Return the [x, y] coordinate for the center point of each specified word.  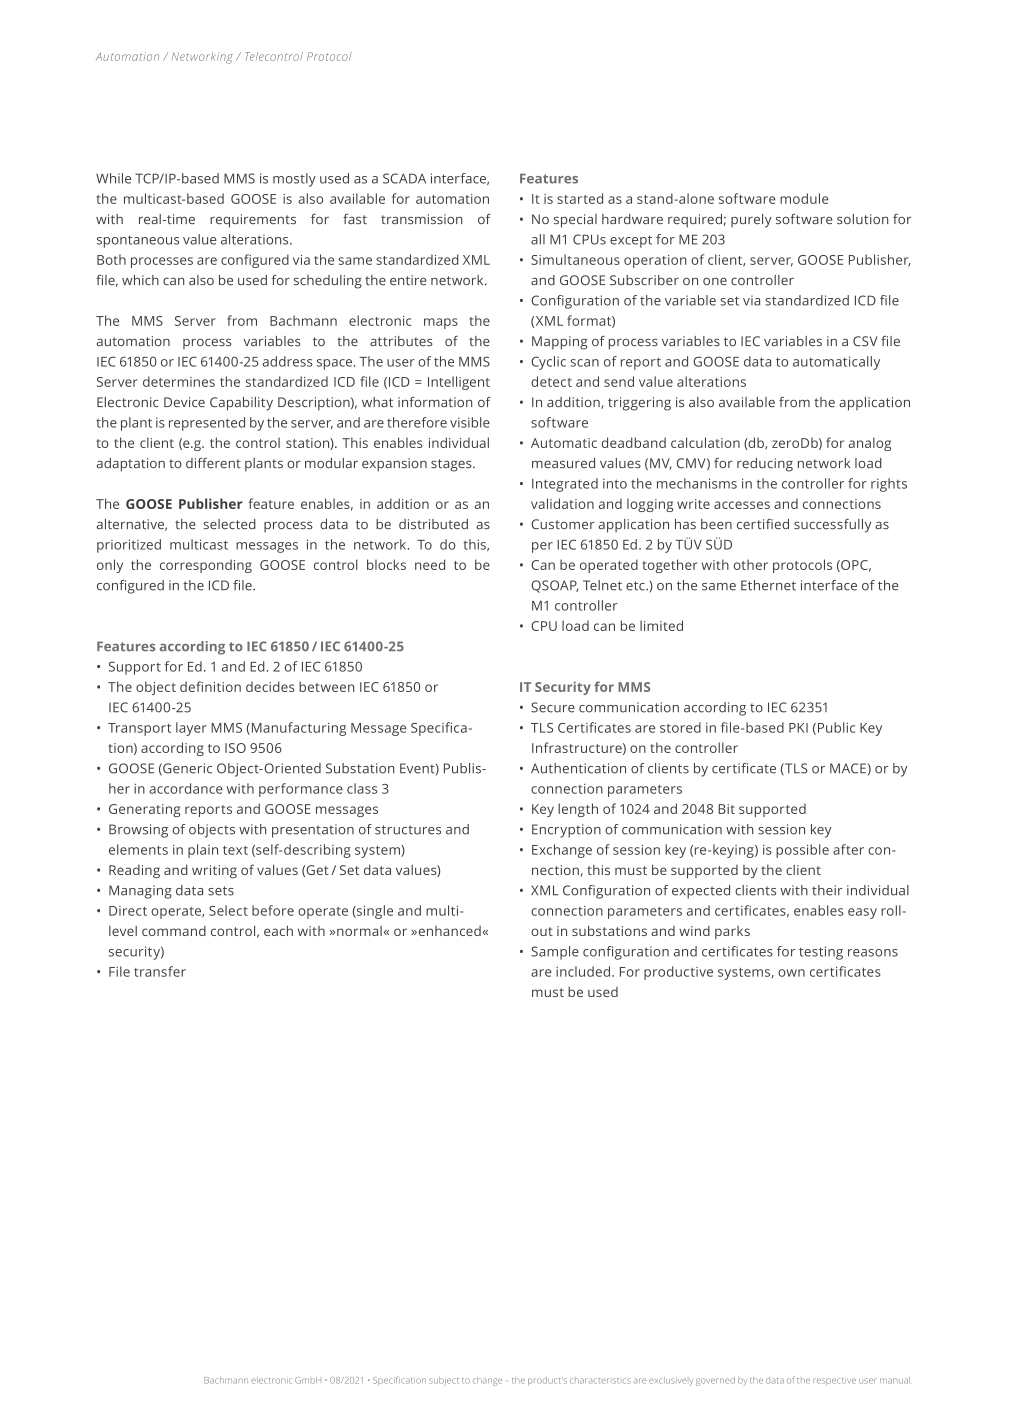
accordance [186, 788]
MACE [848, 768]
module [804, 198]
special [575, 221]
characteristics [600, 1381]
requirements [253, 221]
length [578, 810]
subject [444, 1381]
